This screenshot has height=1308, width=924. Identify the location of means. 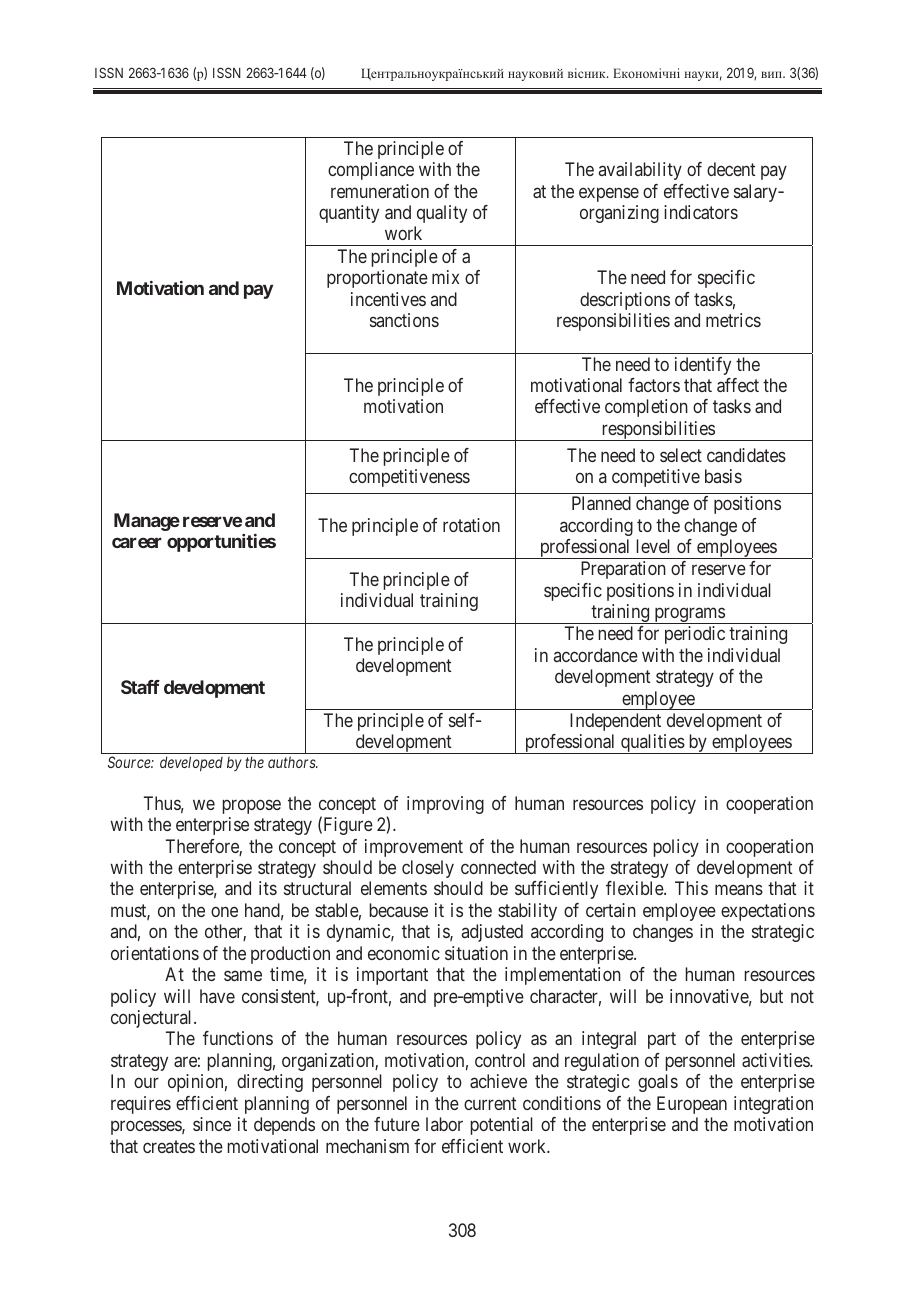
(739, 890).
